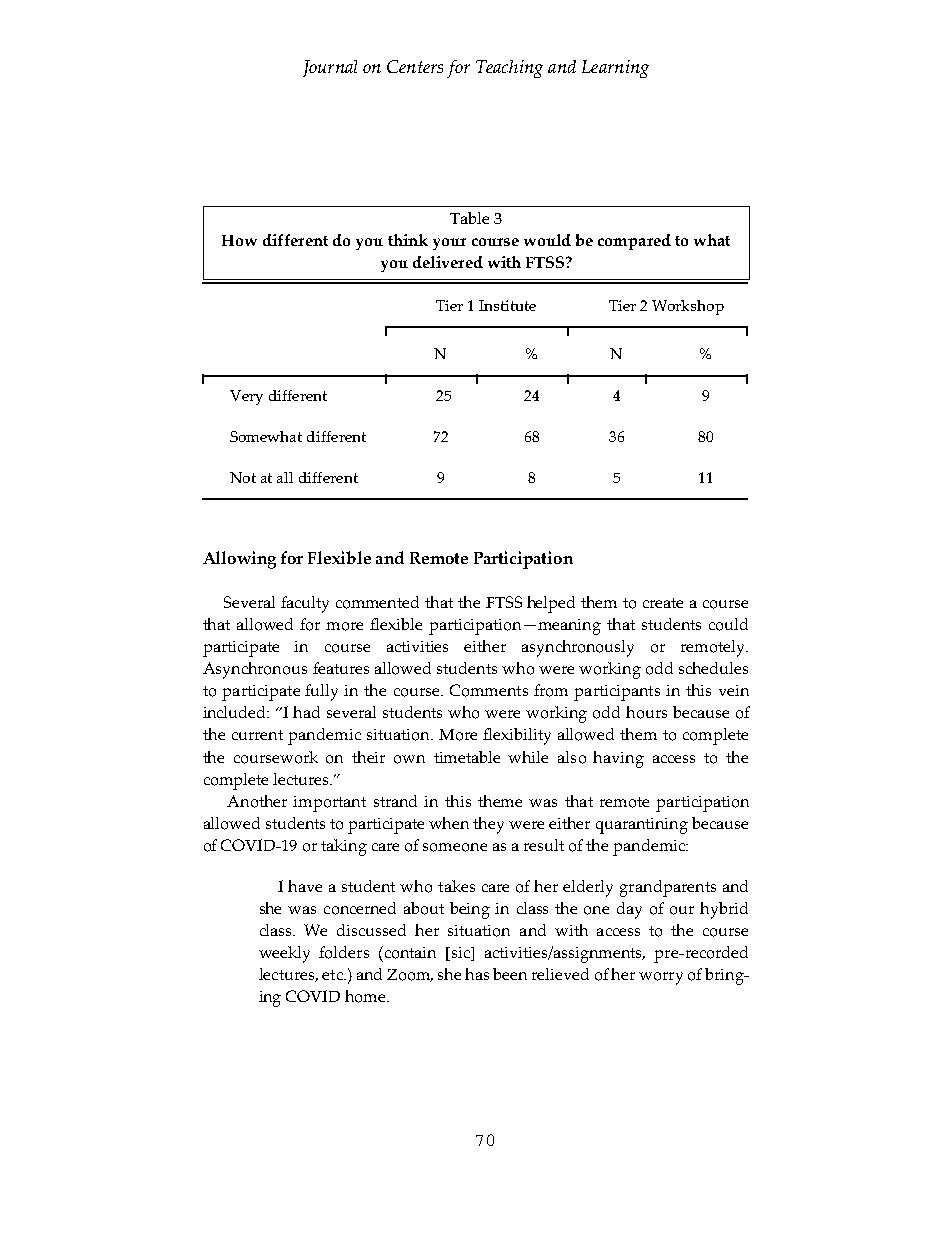 Image resolution: width=952 pixels, height=1233 pixels. What do you see at coordinates (489, 690) in the screenshot?
I see `Comments` at bounding box center [489, 690].
